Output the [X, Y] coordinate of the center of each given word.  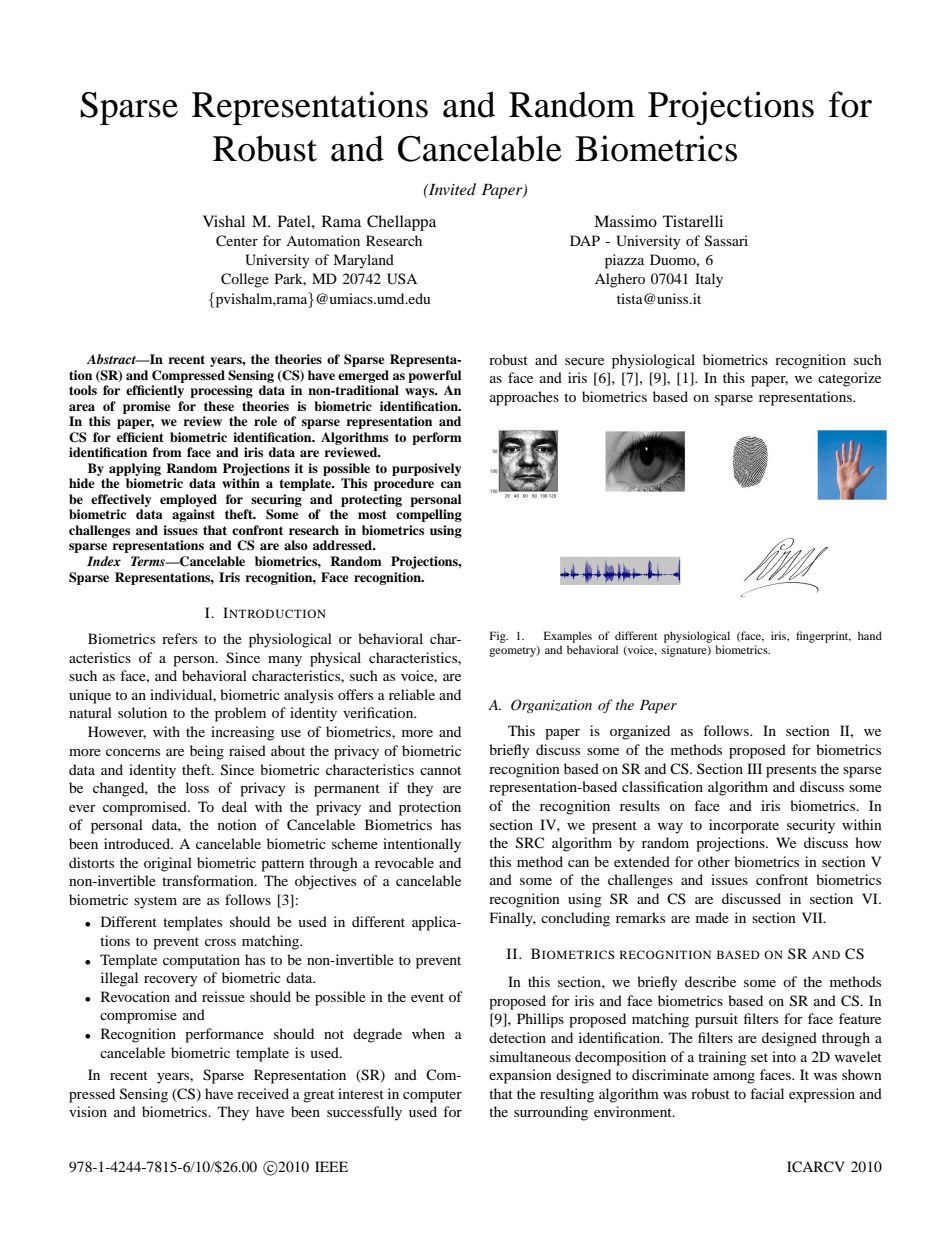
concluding [575, 919]
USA [402, 279]
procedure [404, 484]
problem [240, 714]
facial [767, 1093]
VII [813, 917]
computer [432, 1096]
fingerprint [823, 637]
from [167, 452]
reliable [412, 694]
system [155, 902]
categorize [849, 379]
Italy [709, 280]
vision [88, 1111]
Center [237, 241]
